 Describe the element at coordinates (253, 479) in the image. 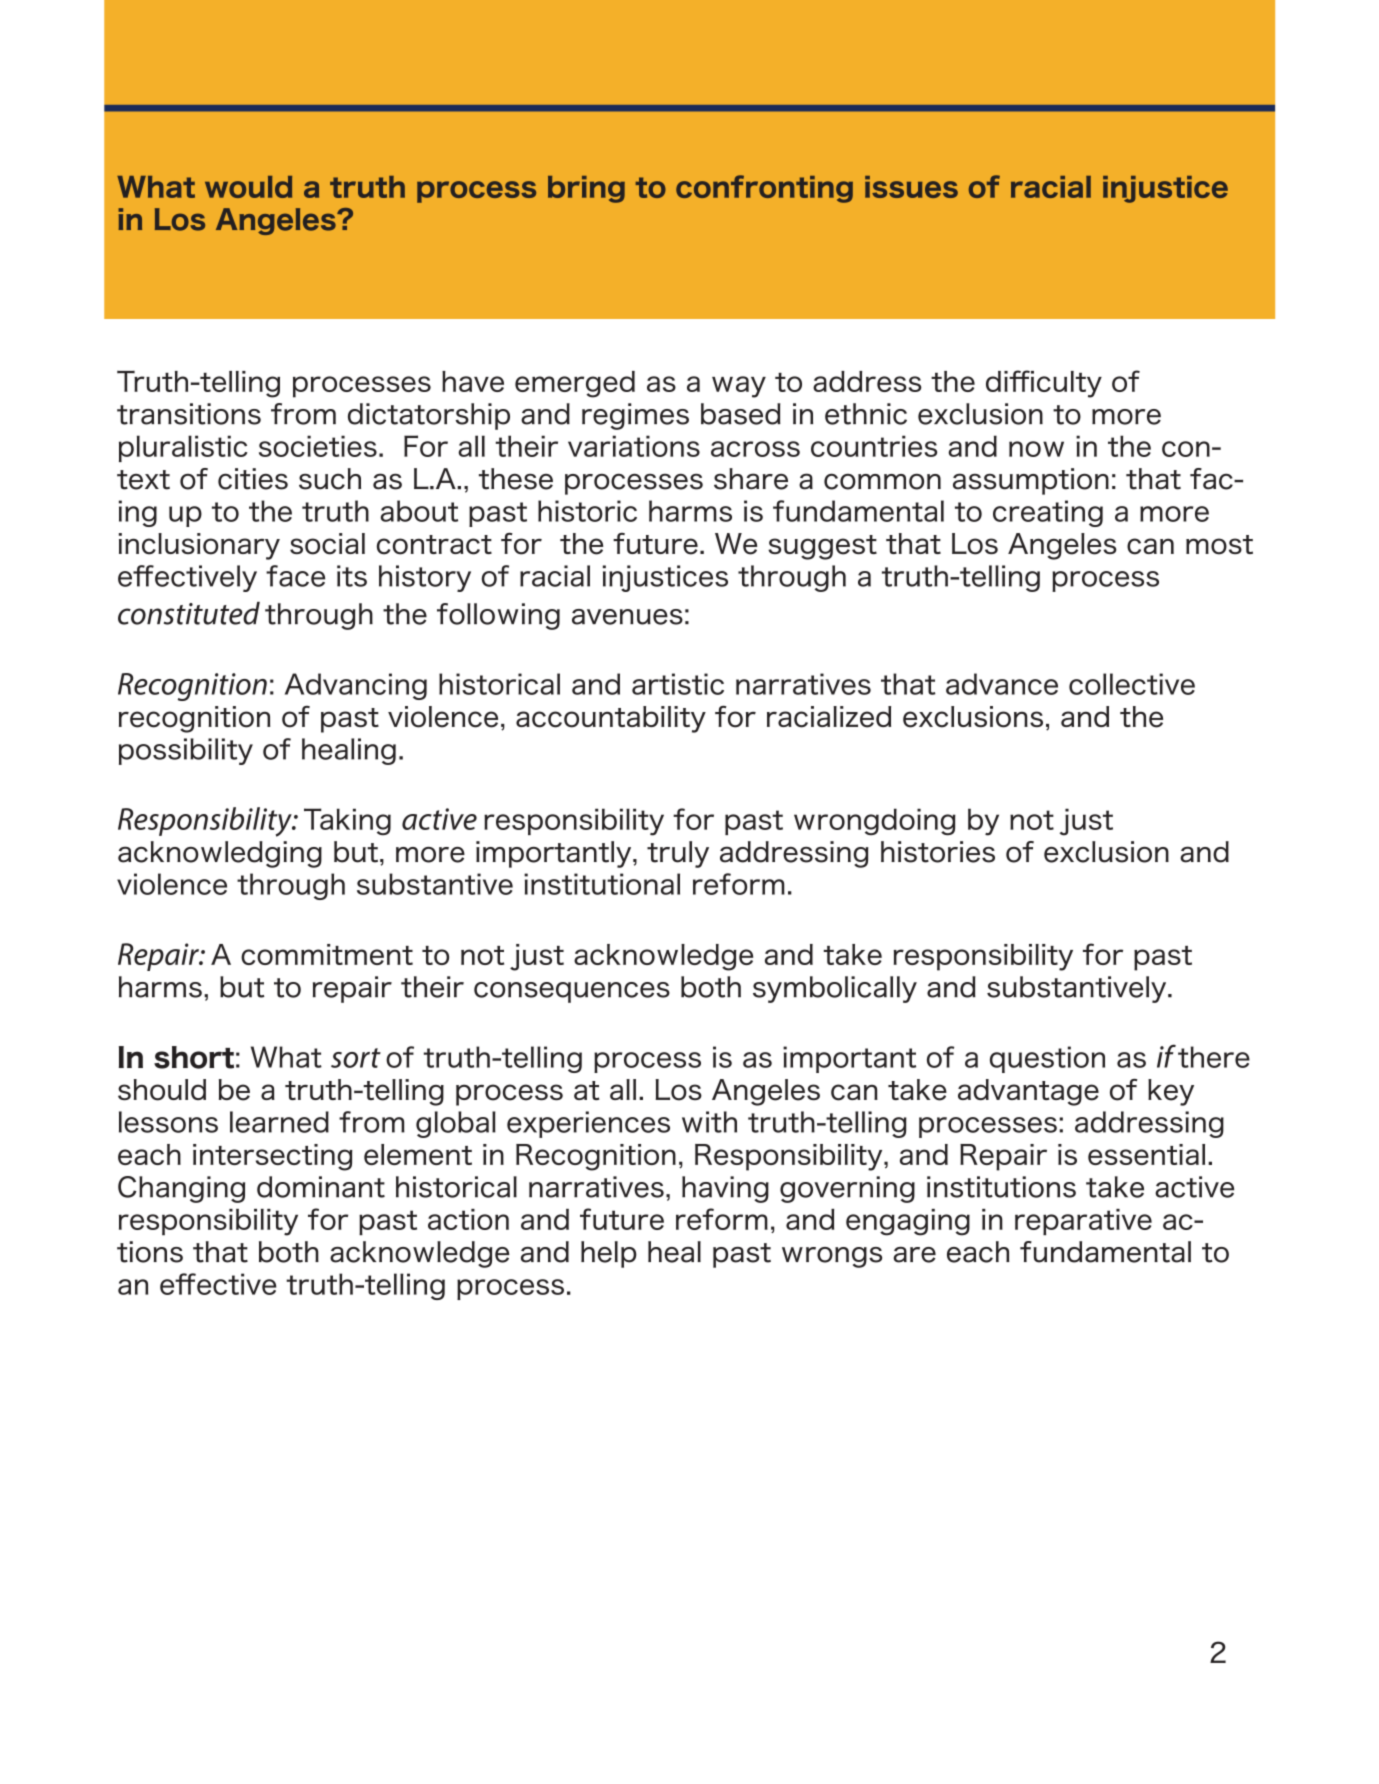

I see `cities` at that location.
